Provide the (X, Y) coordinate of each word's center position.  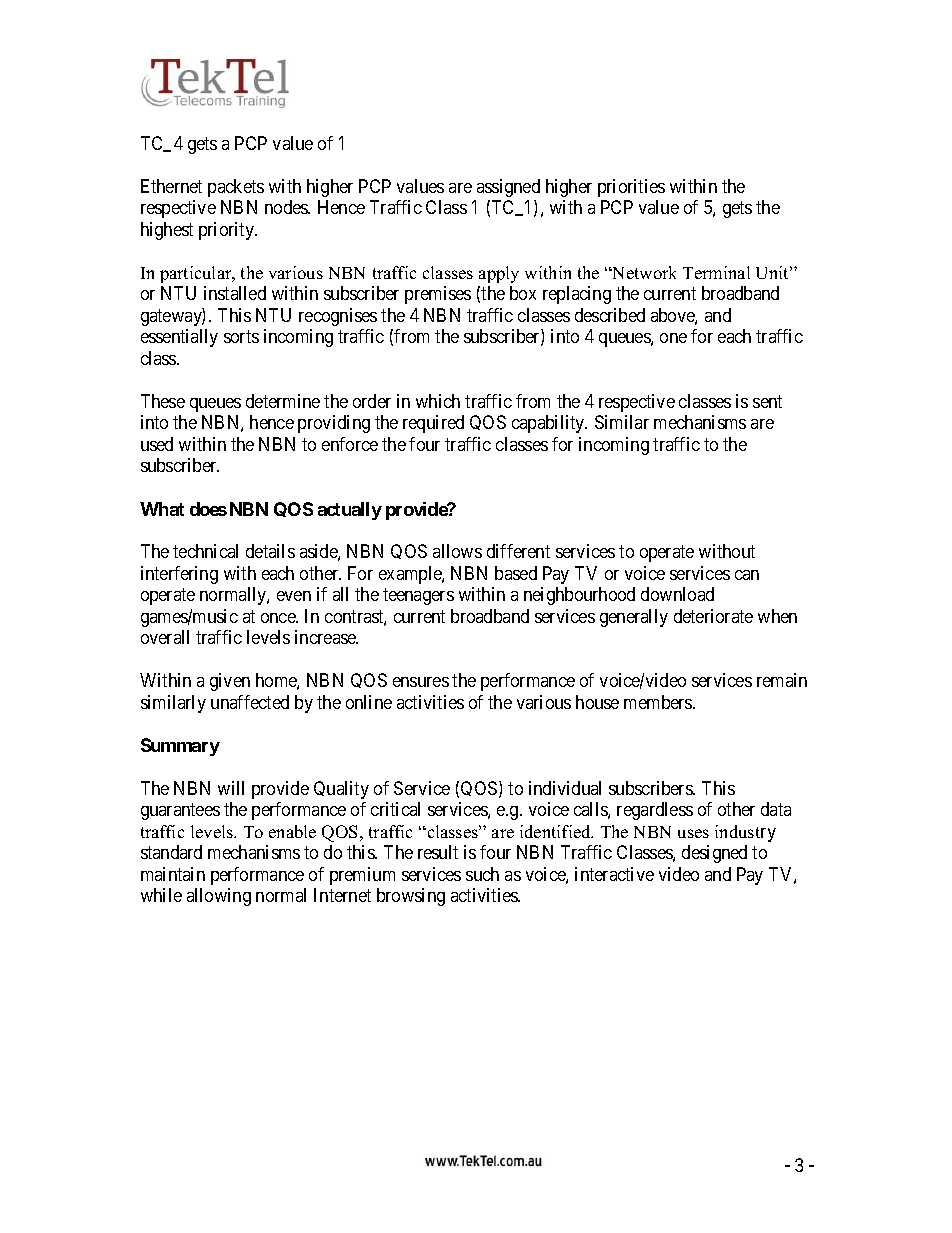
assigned (508, 188)
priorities (631, 188)
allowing (219, 897)
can (747, 575)
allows (457, 551)
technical (205, 551)
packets (236, 188)
